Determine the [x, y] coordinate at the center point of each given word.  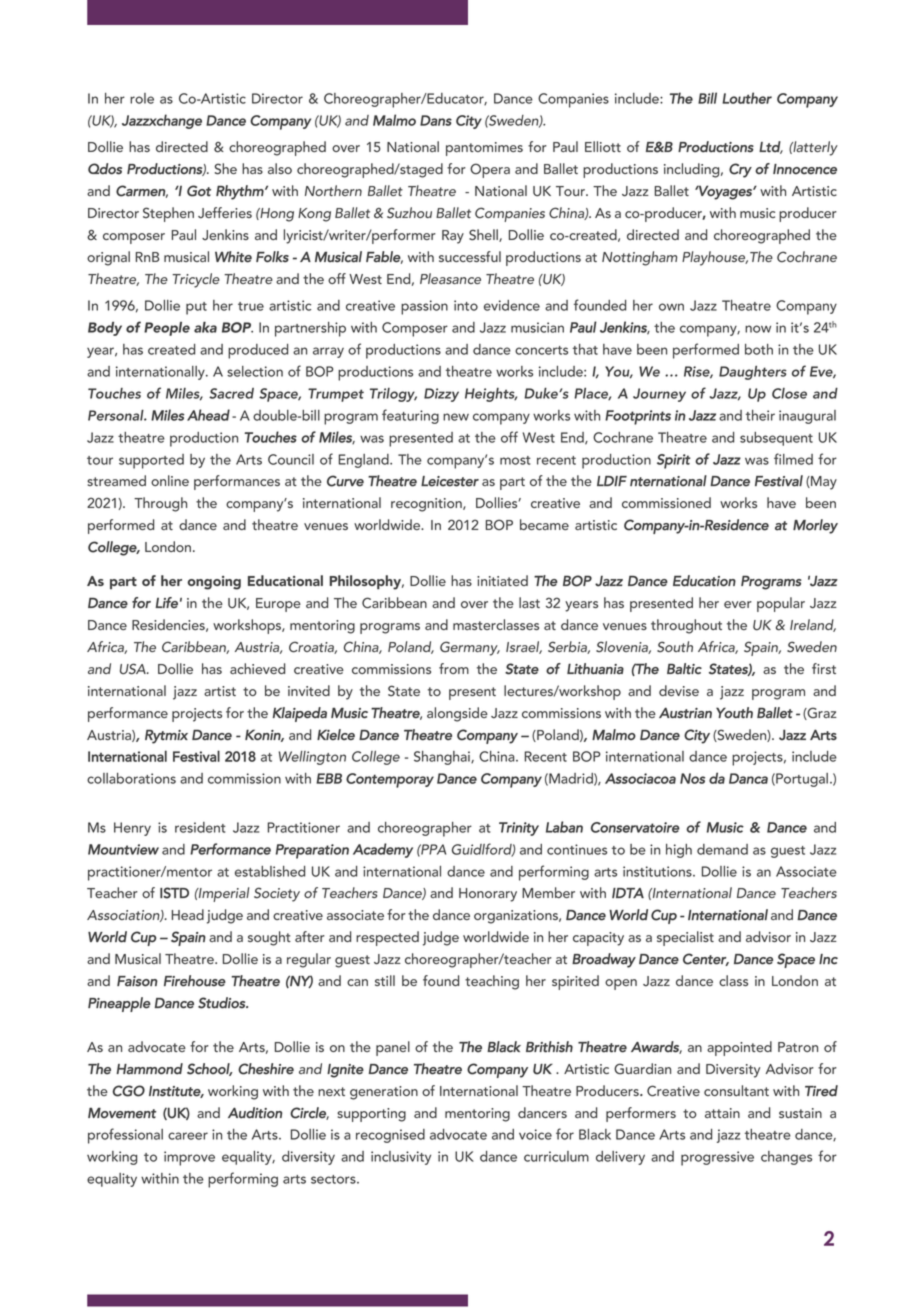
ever [738, 604]
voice [535, 1134]
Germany [470, 648]
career [188, 1136]
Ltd [771, 147]
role [142, 98]
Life [167, 602]
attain [722, 1113]
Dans [436, 120]
